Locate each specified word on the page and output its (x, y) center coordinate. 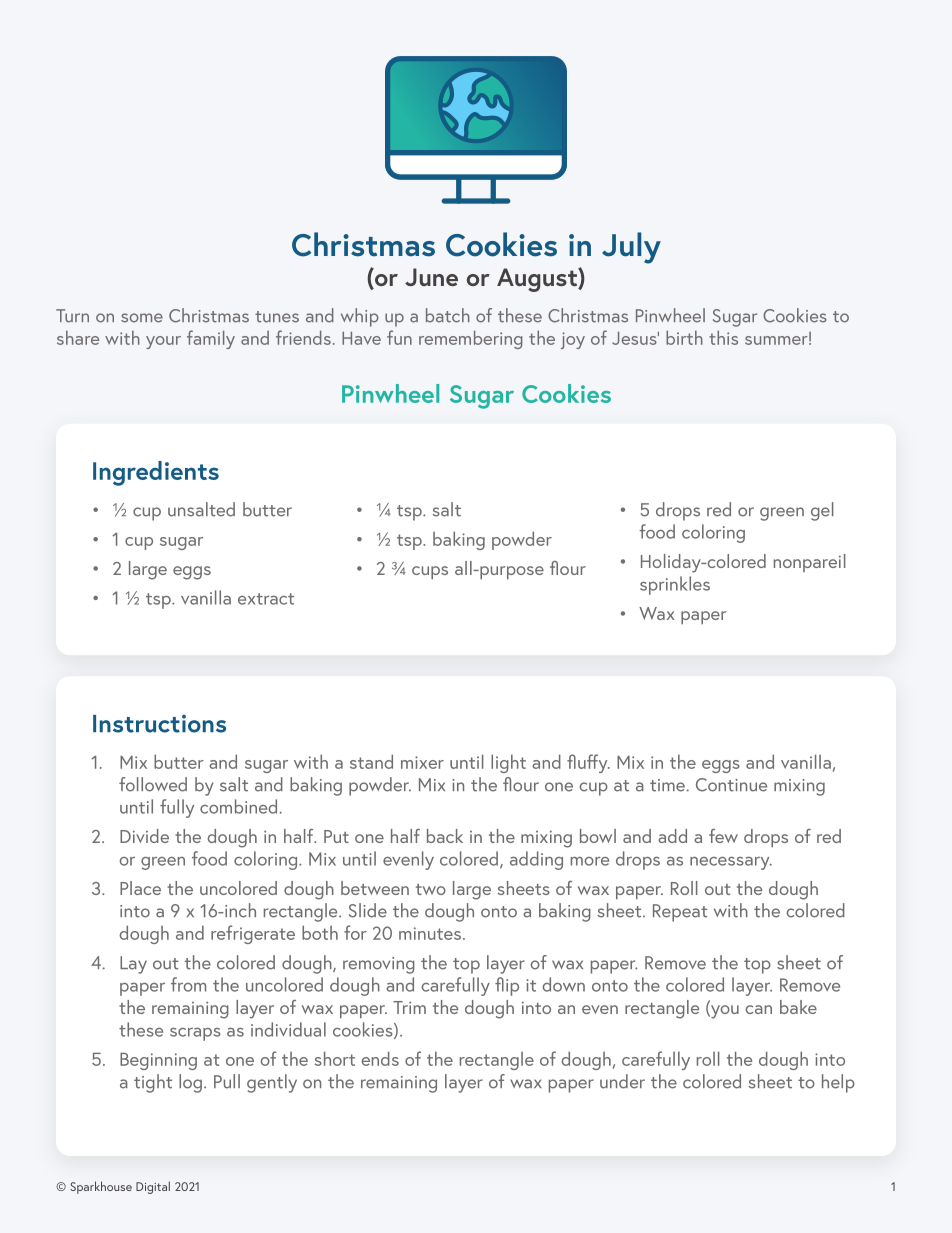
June (431, 277)
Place (140, 888)
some (142, 318)
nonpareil (810, 563)
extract (266, 599)
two (431, 889)
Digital (153, 1187)
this (723, 337)
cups (430, 572)
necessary (731, 863)
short (335, 1058)
